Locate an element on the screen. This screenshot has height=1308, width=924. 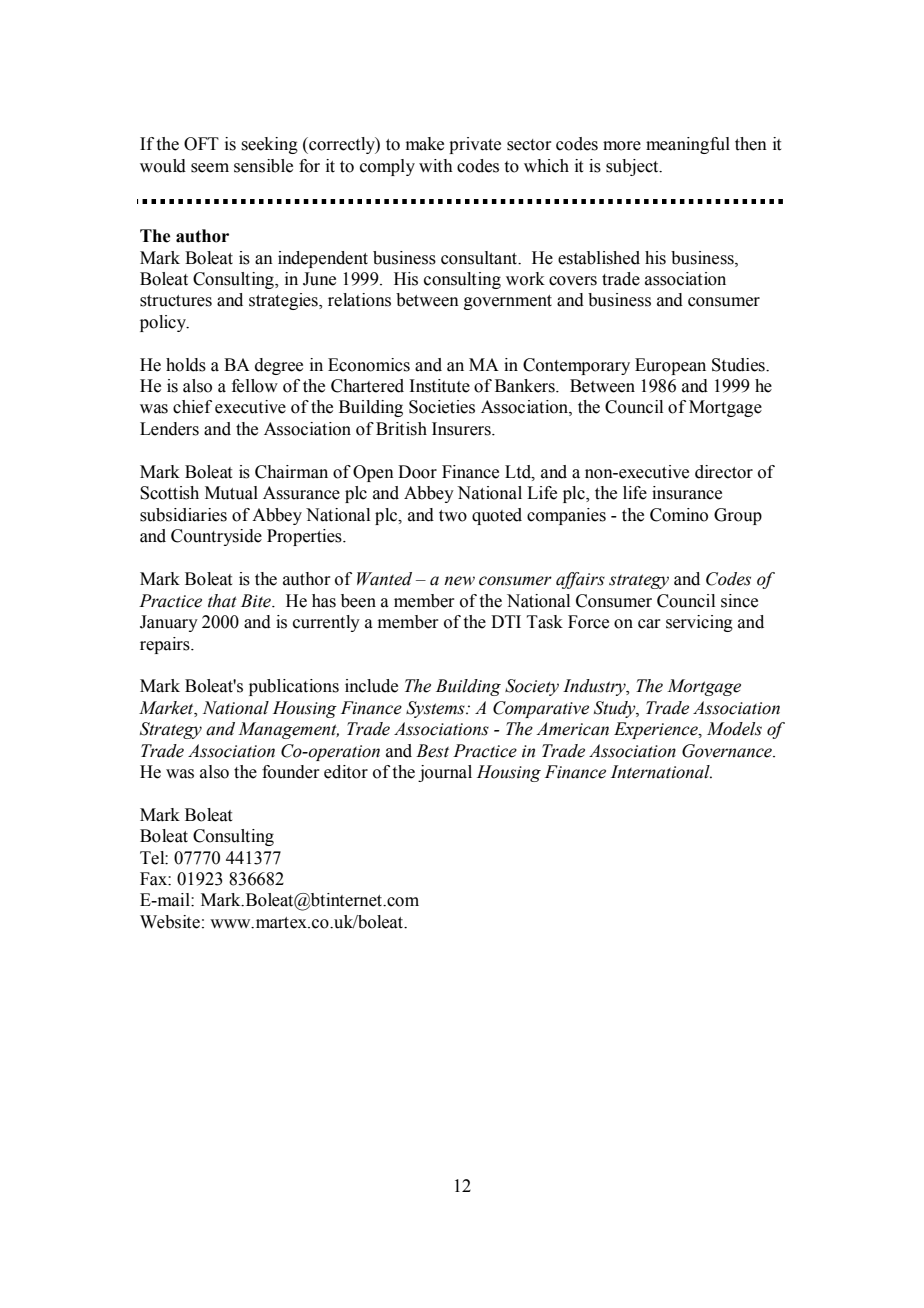
Website is located at coordinates (170, 922).
